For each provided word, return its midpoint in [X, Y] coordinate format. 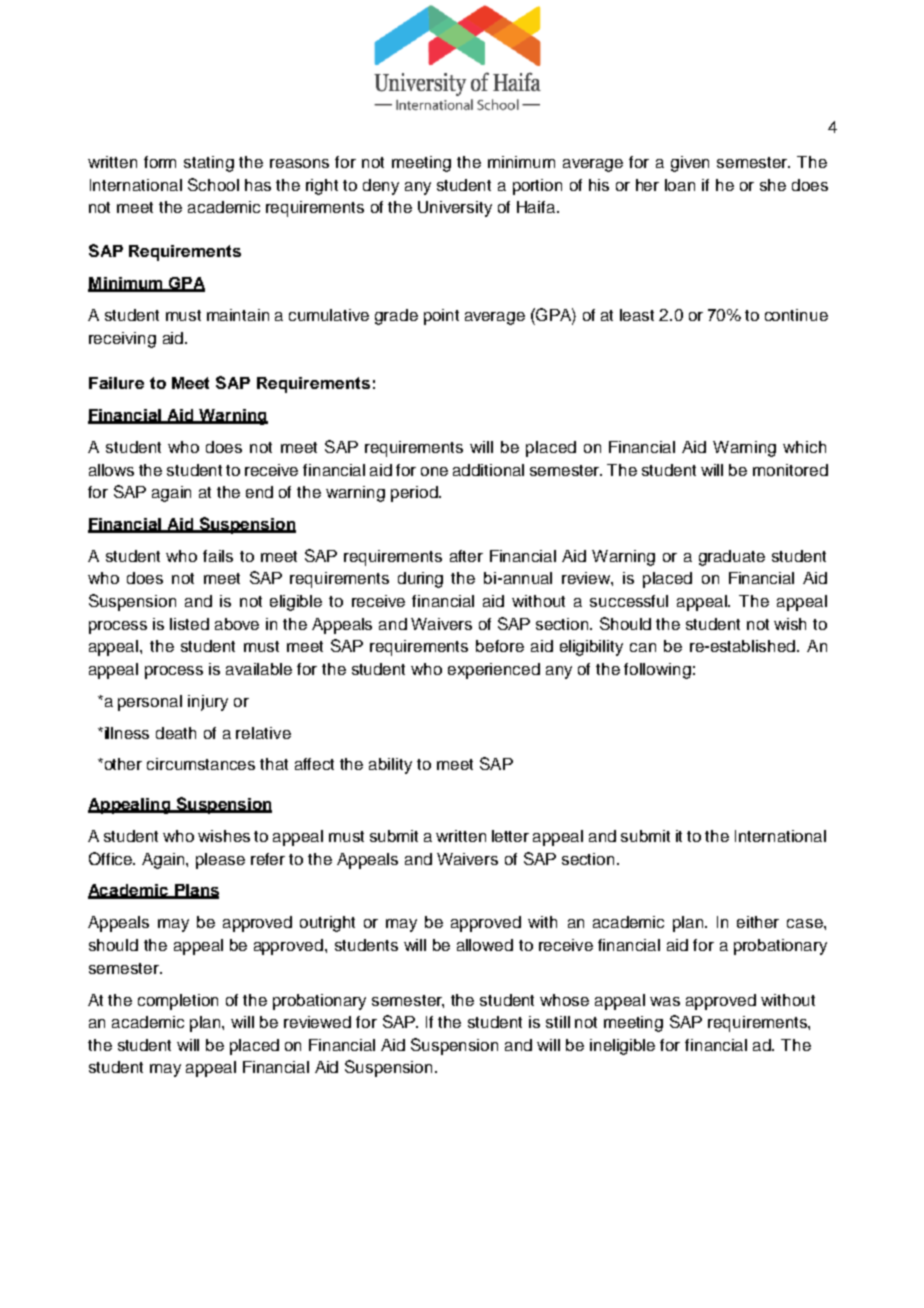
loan [680, 185]
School [213, 184]
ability [390, 766]
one [434, 471]
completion [178, 1002]
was [665, 1001]
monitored [790, 470]
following [657, 671]
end [259, 492]
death [176, 733]
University [455, 209]
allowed [485, 945]
